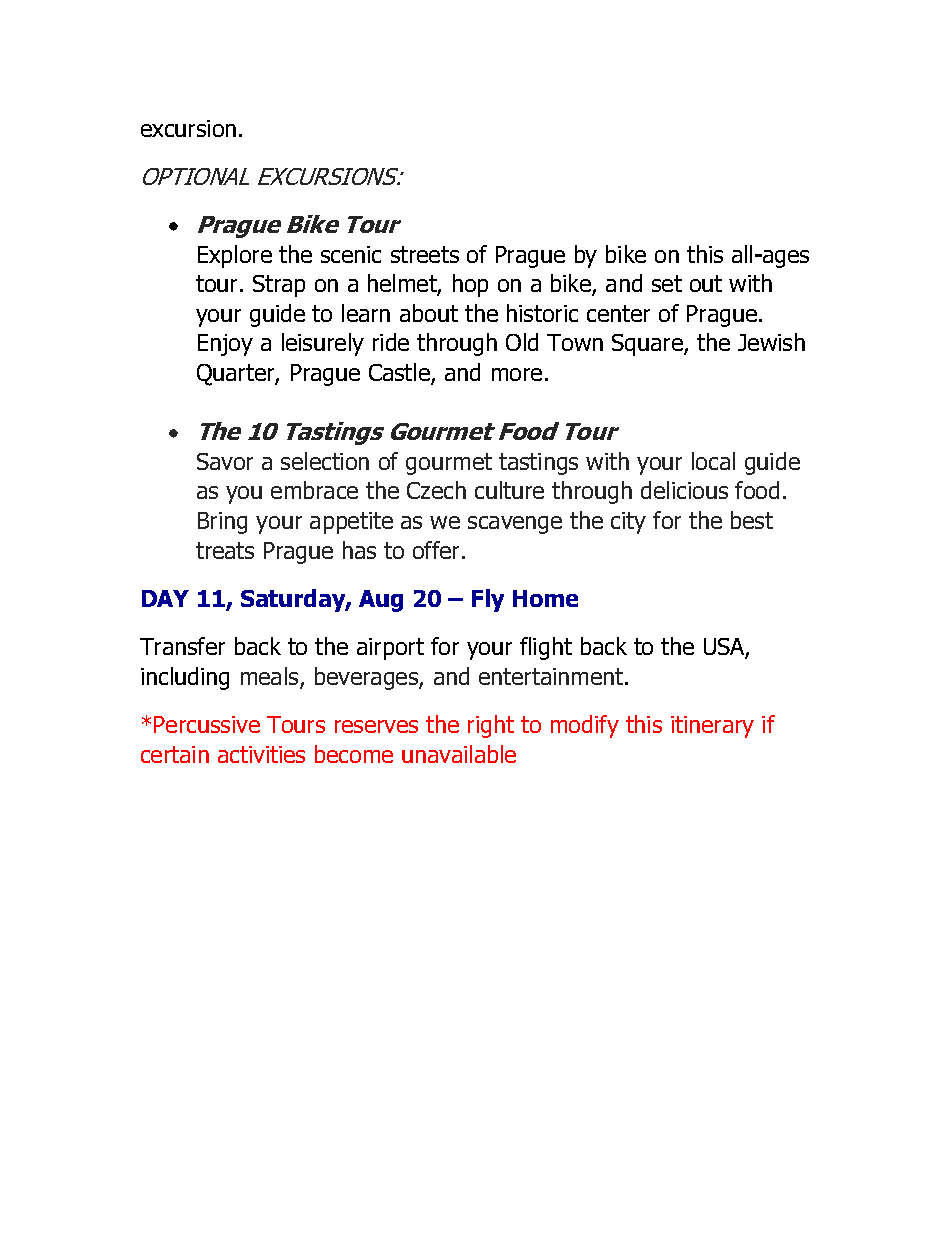 Image resolution: width=952 pixels, height=1233 pixels. What do you see at coordinates (752, 520) in the image?
I see `best` at bounding box center [752, 520].
